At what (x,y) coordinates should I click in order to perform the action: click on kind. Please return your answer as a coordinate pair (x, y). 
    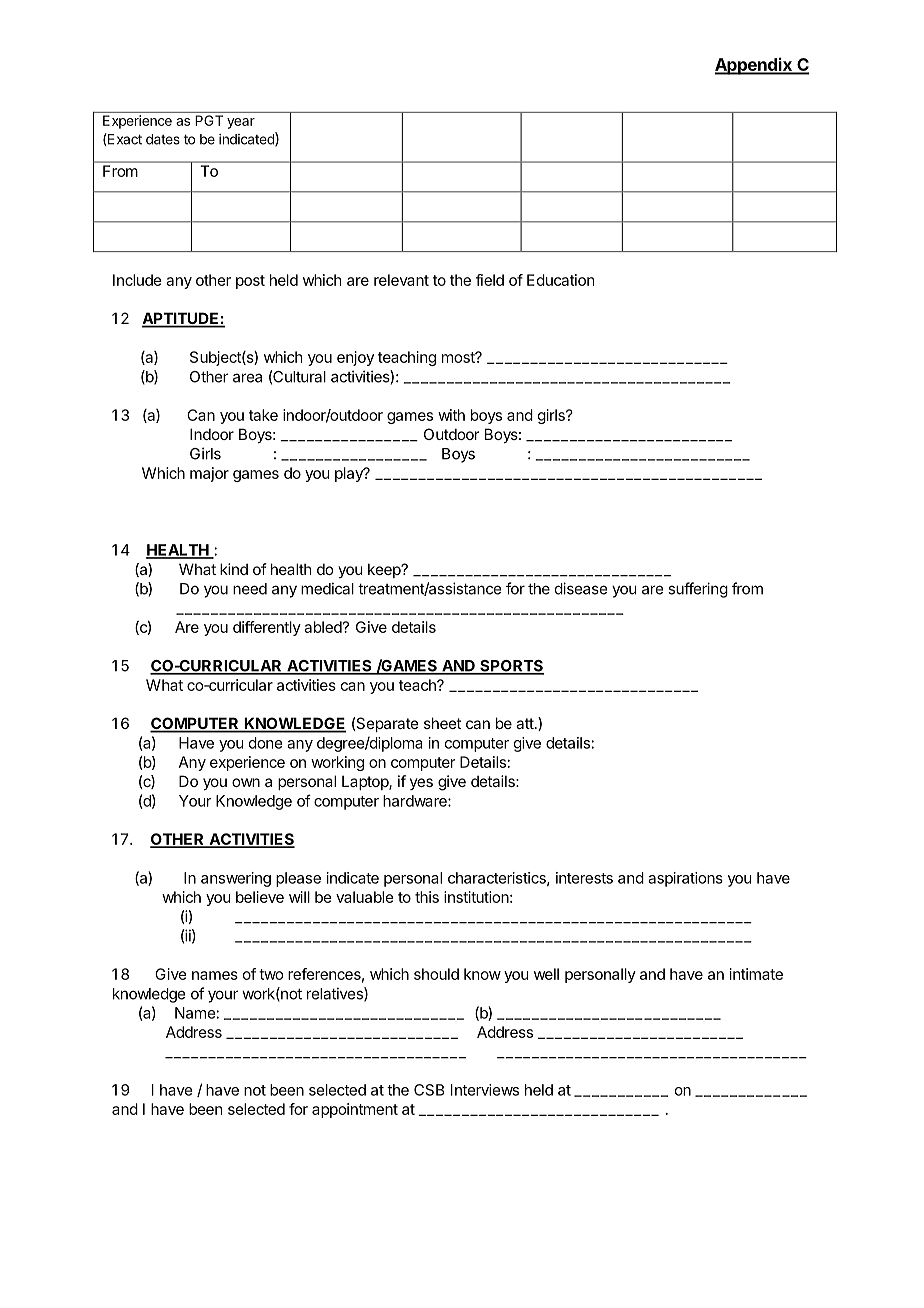
    Looking at the image, I should click on (234, 569).
